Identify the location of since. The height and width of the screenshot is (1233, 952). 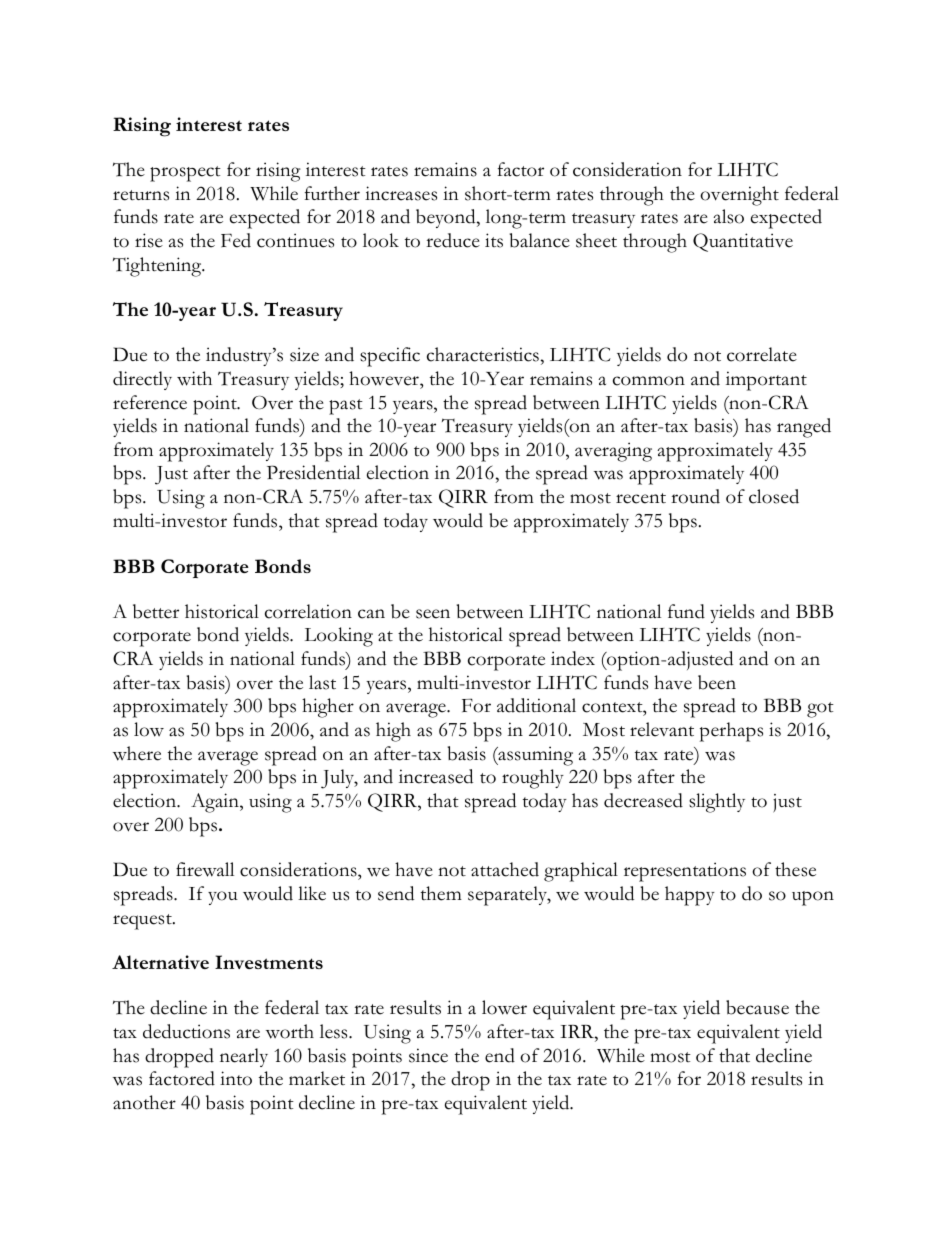
(428, 1055).
